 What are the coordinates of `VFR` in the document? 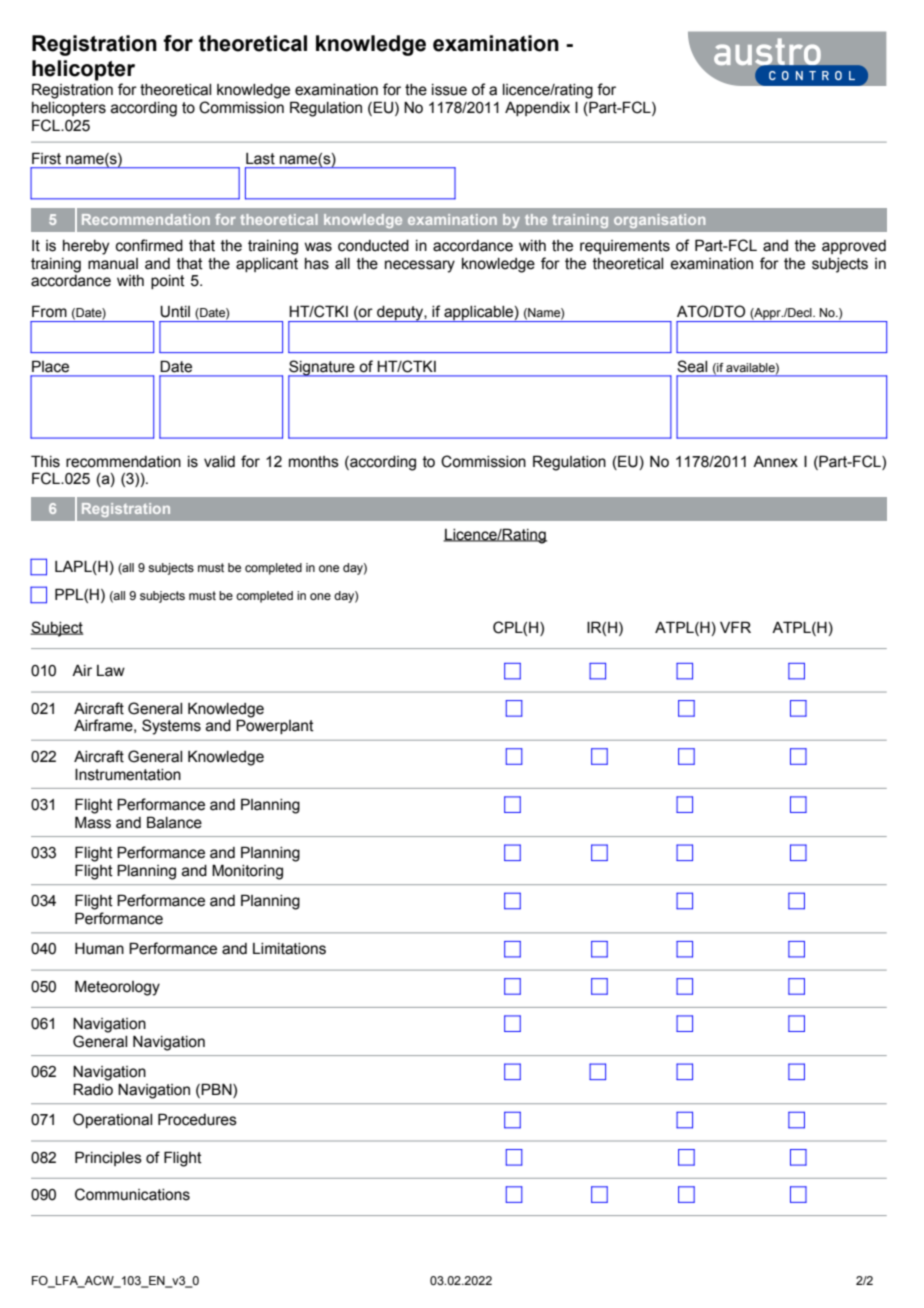 It's located at (735, 627).
